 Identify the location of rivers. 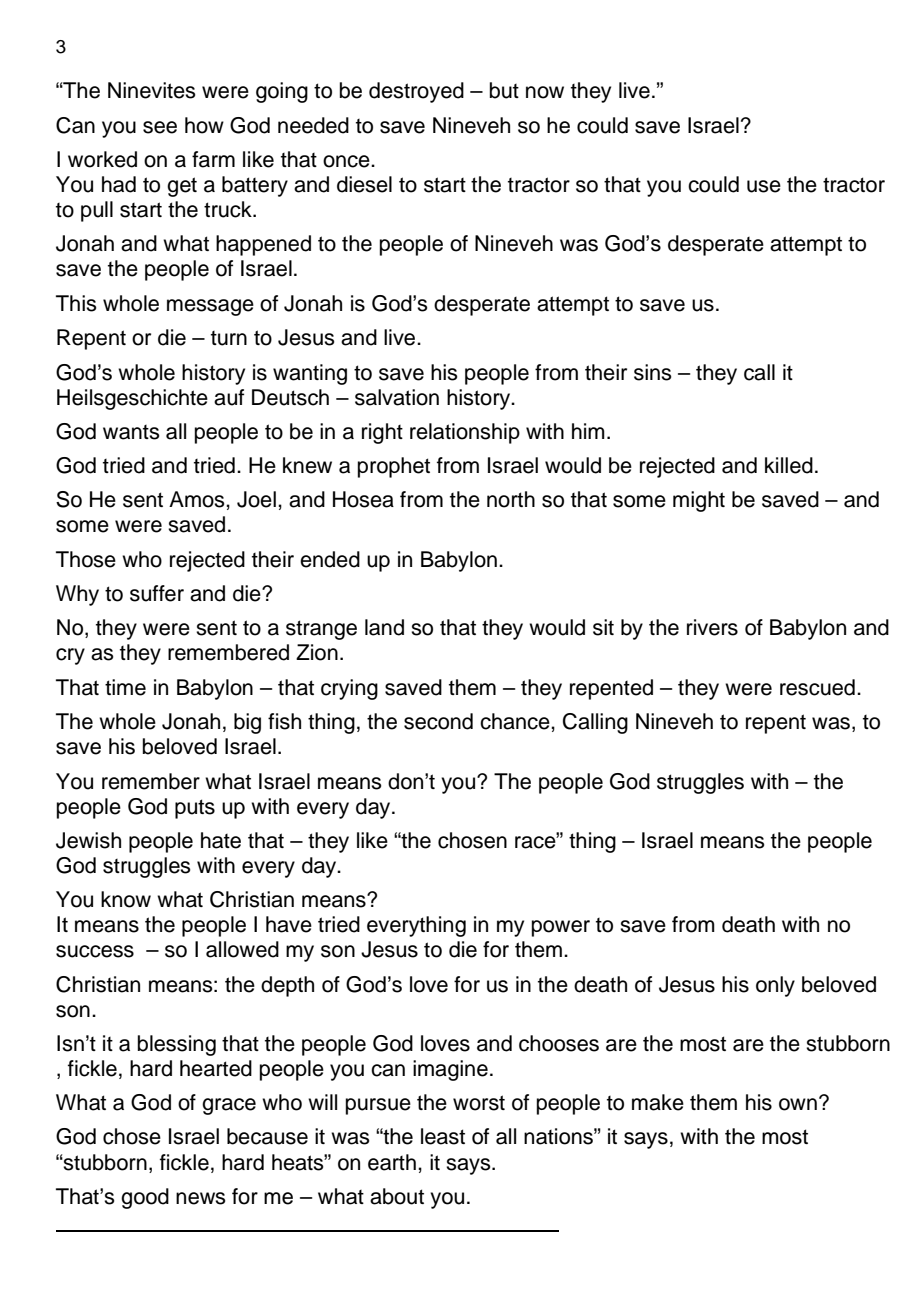
(712, 627).
